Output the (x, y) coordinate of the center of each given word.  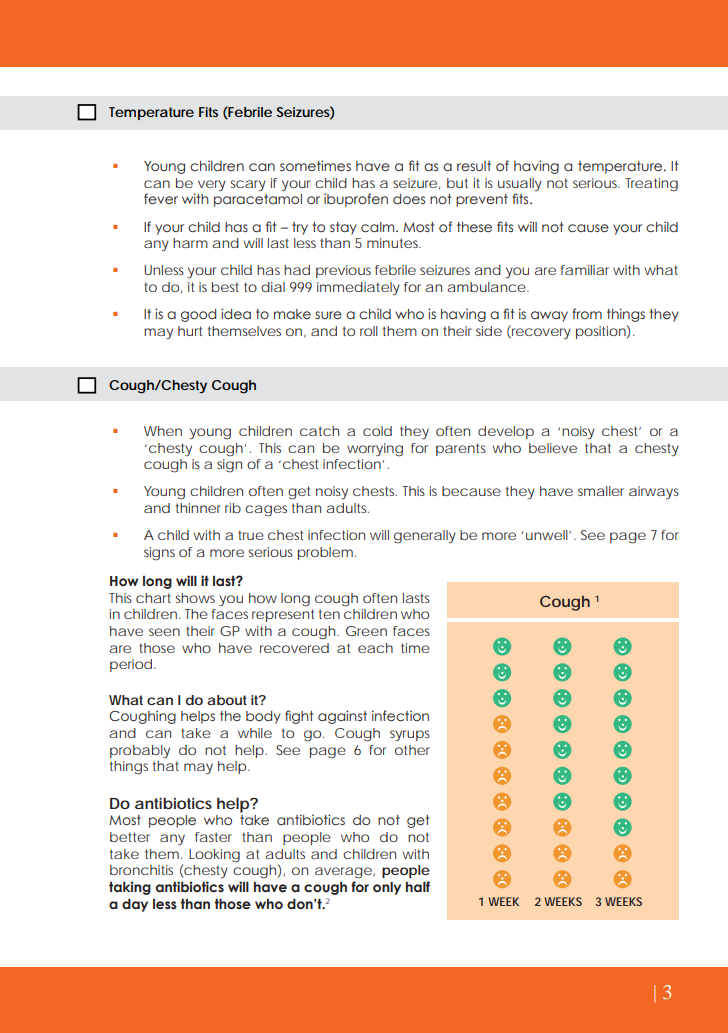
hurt (190, 331)
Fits (208, 112)
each (375, 648)
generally (425, 537)
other (412, 750)
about (227, 700)
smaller (601, 491)
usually (520, 184)
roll (369, 331)
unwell (548, 535)
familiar (585, 270)
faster (213, 837)
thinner (198, 508)
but (457, 183)
